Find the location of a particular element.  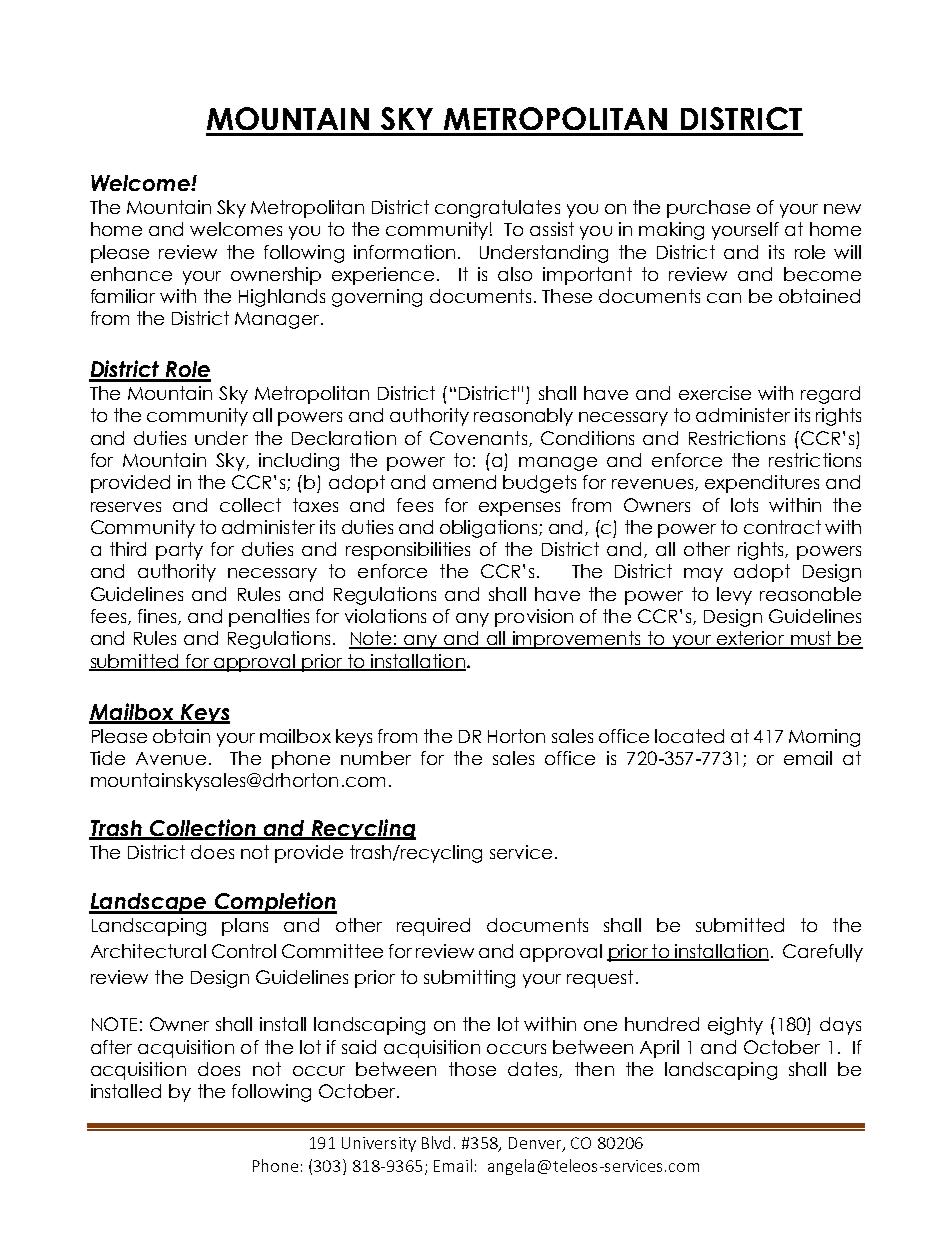

Blvd is located at coordinates (436, 1142).
